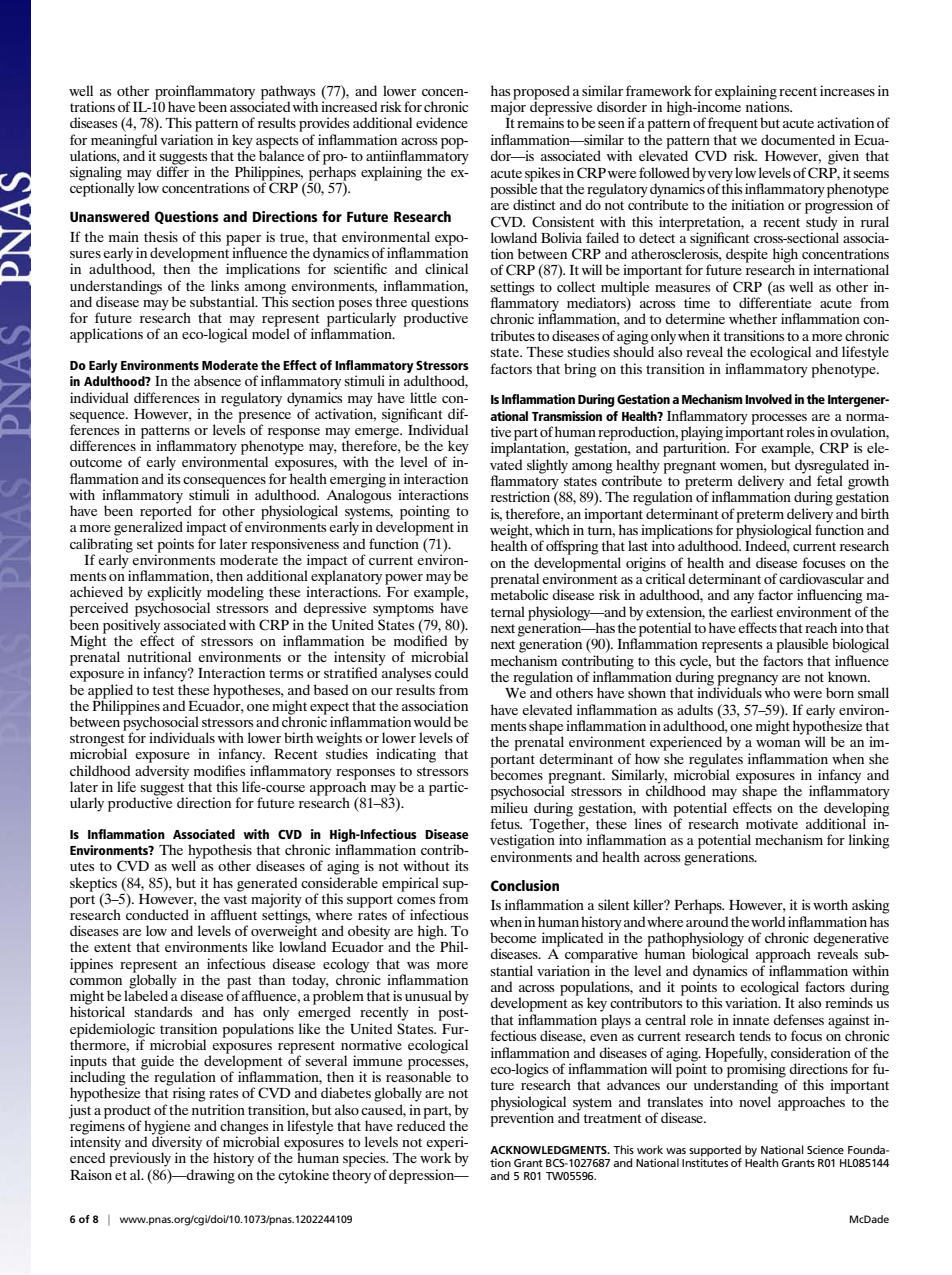  Describe the element at coordinates (772, 823) in the document. I see `motivate` at that location.
